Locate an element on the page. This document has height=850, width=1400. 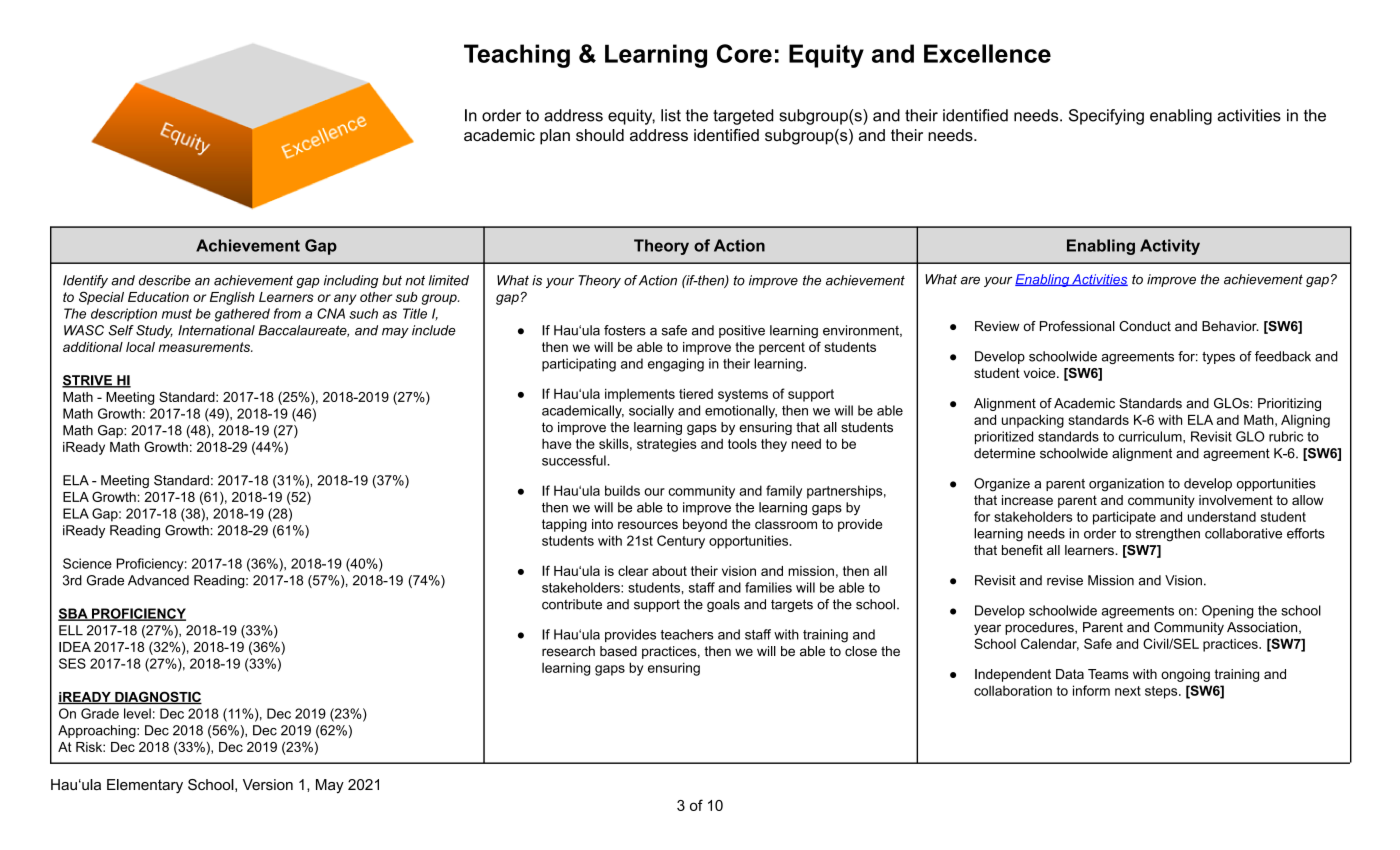
based is located at coordinates (618, 651).
